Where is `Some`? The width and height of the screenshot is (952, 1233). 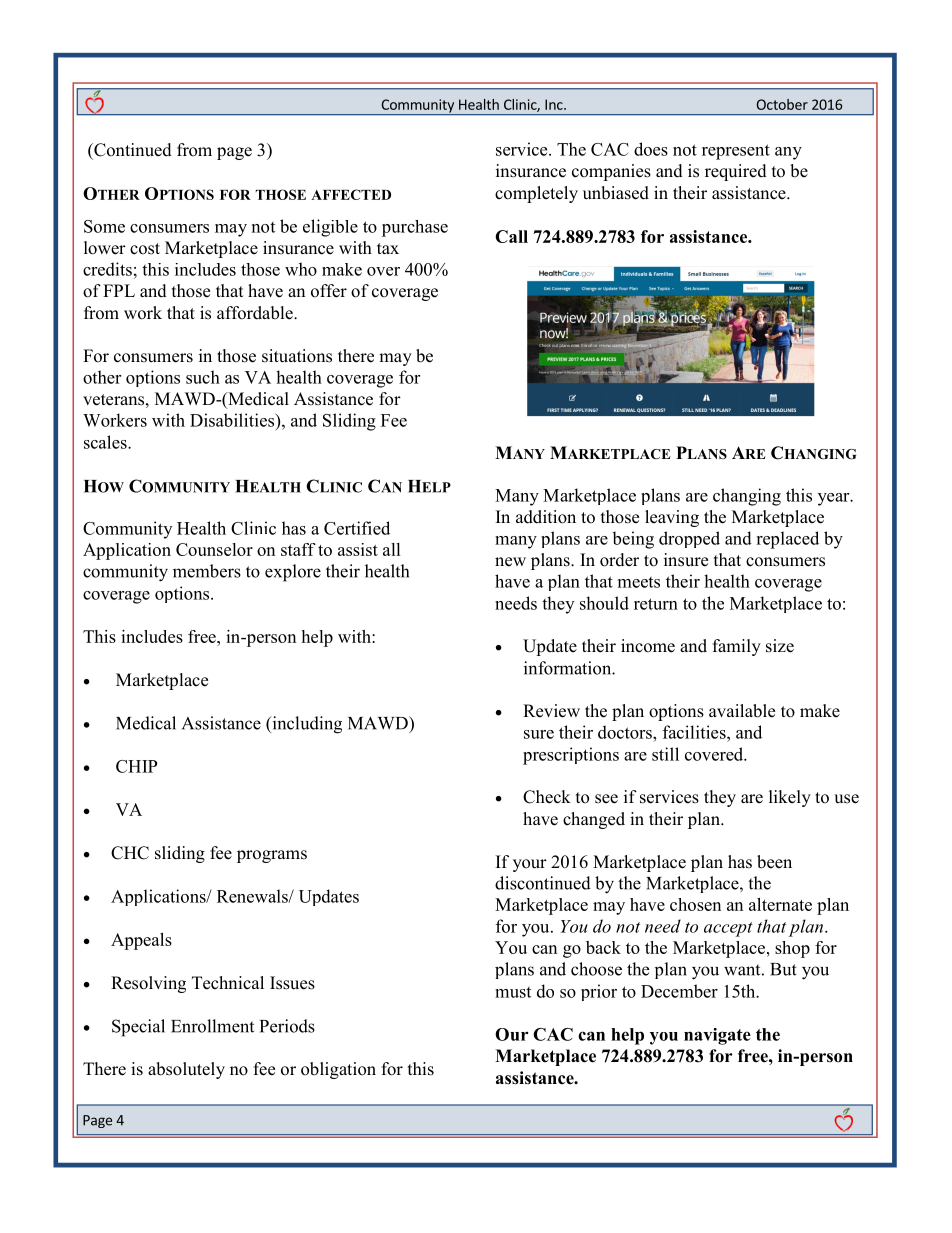
Some is located at coordinates (104, 226).
